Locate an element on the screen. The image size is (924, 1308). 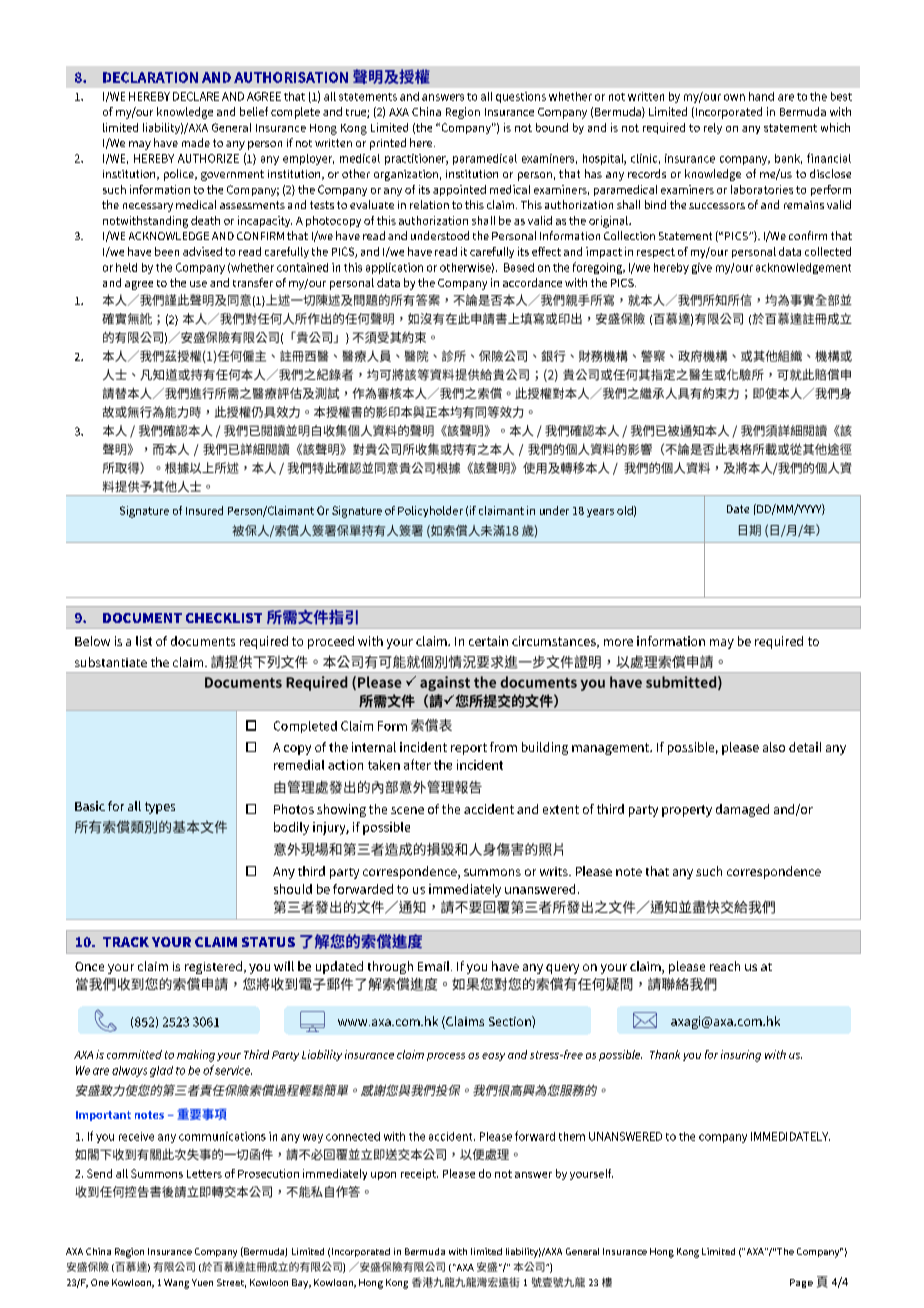
hand is located at coordinates (761, 96).
